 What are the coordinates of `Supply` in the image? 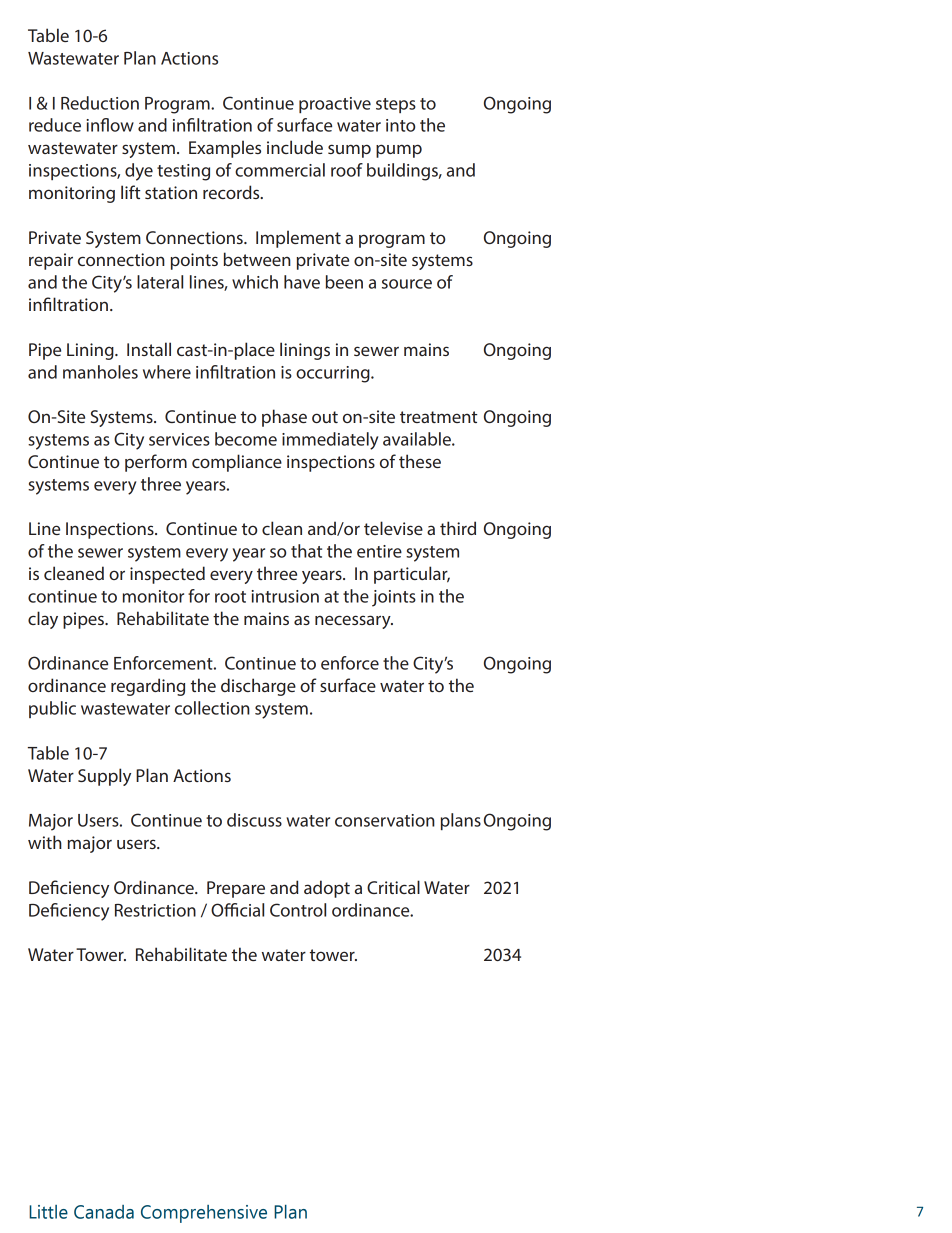 It's located at (104, 777).
